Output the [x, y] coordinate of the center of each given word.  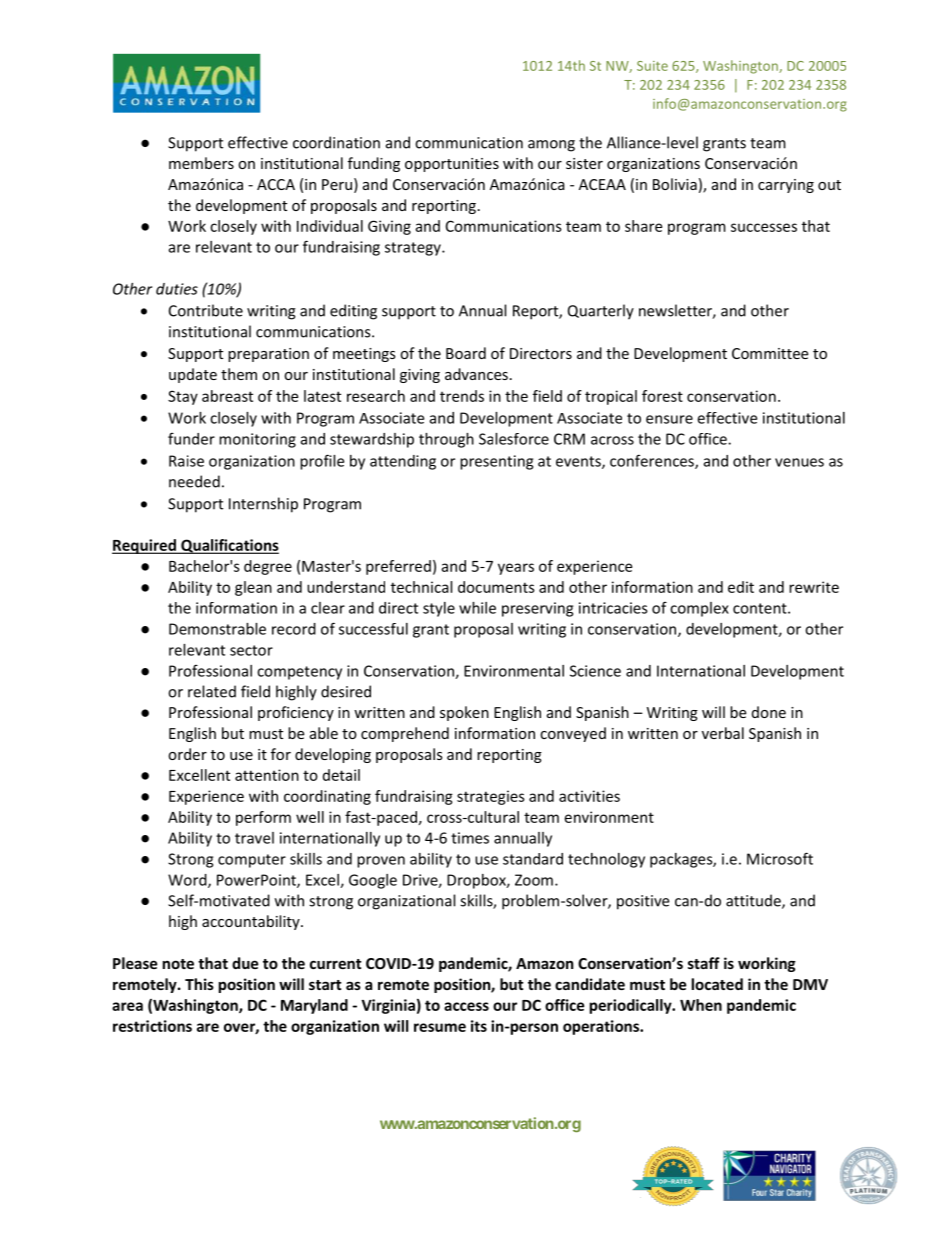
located [717, 984]
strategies [491, 797]
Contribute [206, 310]
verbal [723, 733]
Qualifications [229, 546]
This [199, 984]
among [551, 146]
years [516, 569]
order [187, 754]
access [466, 1006]
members [201, 163]
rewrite [814, 587]
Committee [770, 353]
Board [466, 353]
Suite [652, 66]
